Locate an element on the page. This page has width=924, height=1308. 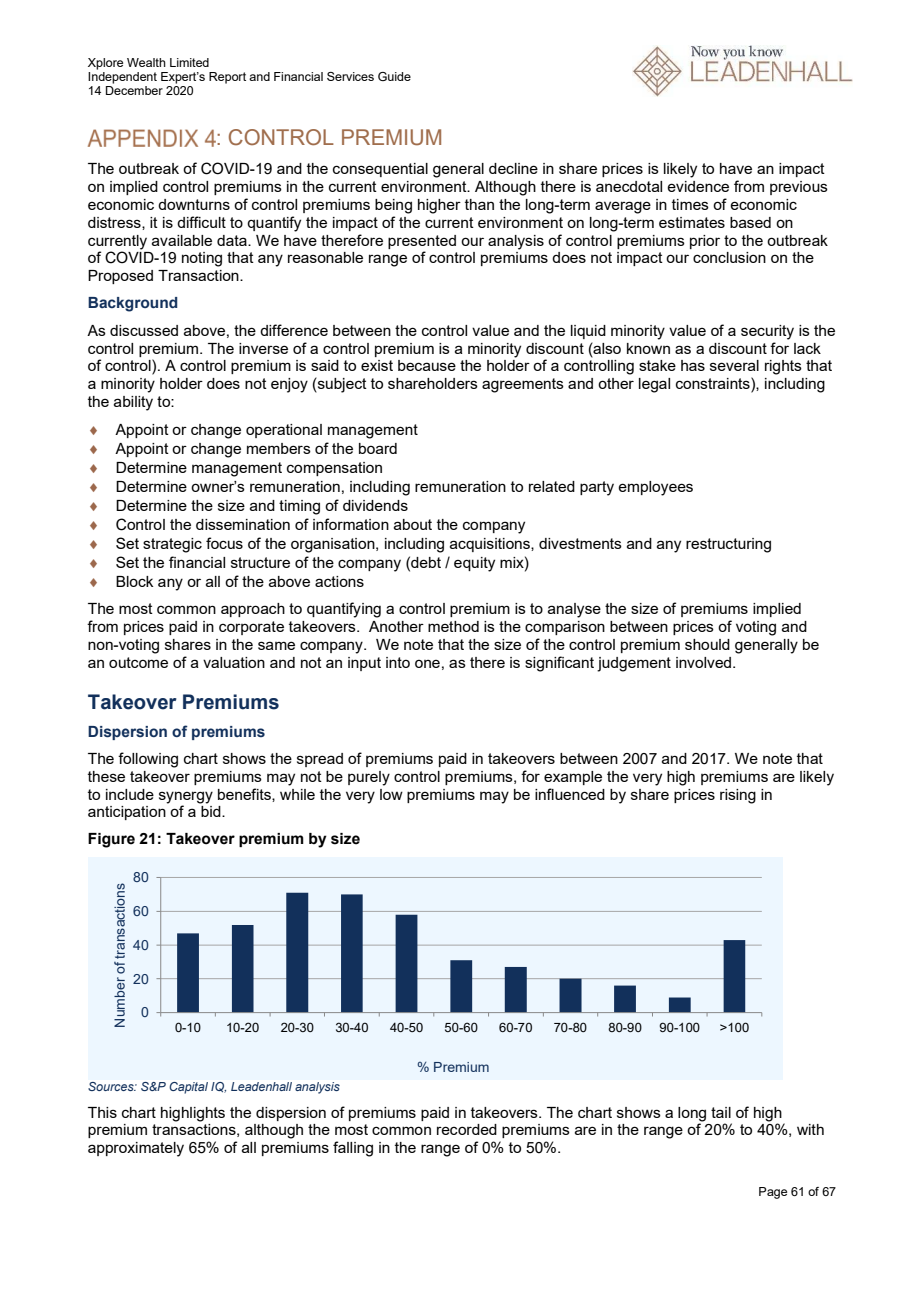
valuation is located at coordinates (234, 662).
